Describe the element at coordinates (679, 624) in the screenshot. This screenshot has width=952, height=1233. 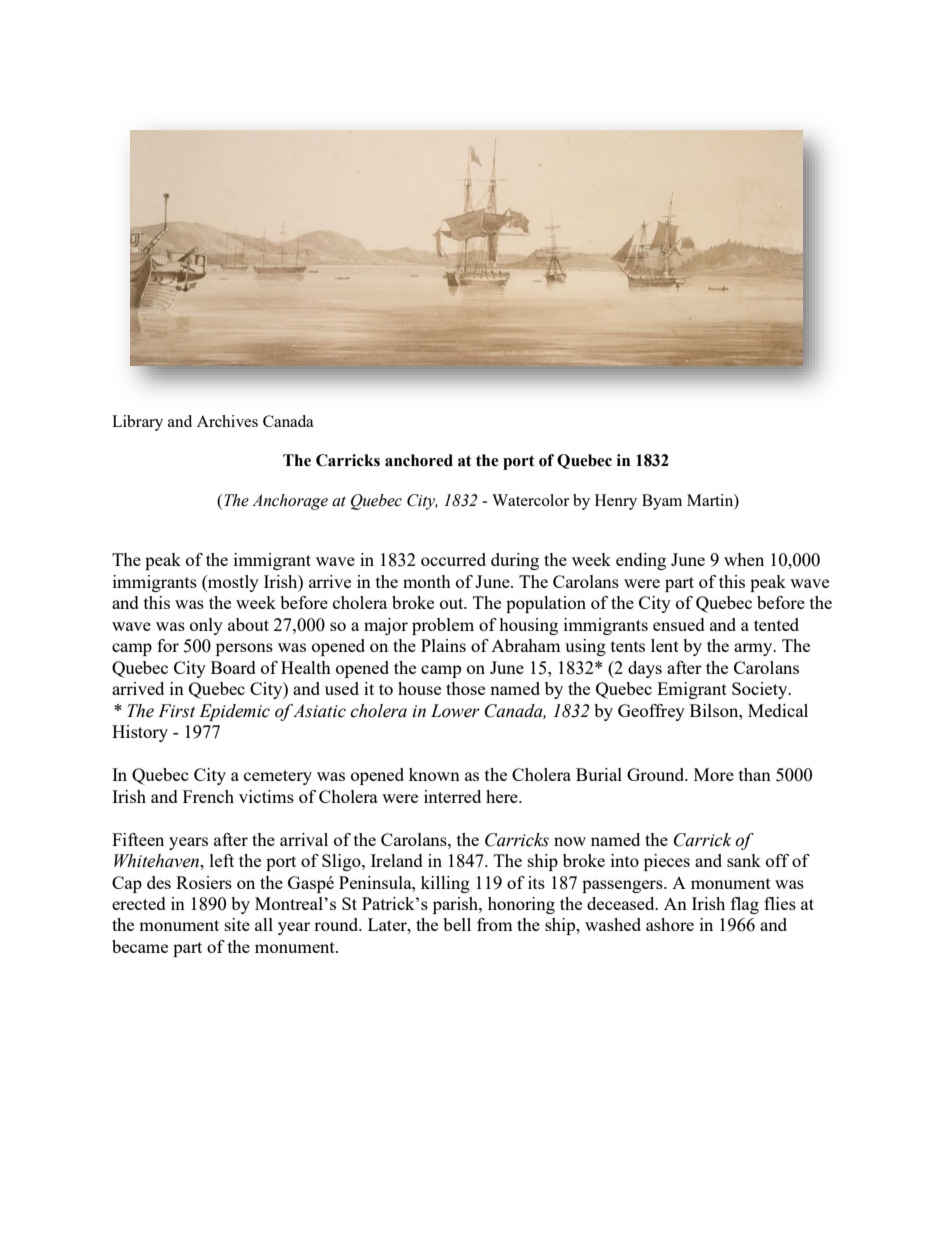
I see `ensued` at that location.
